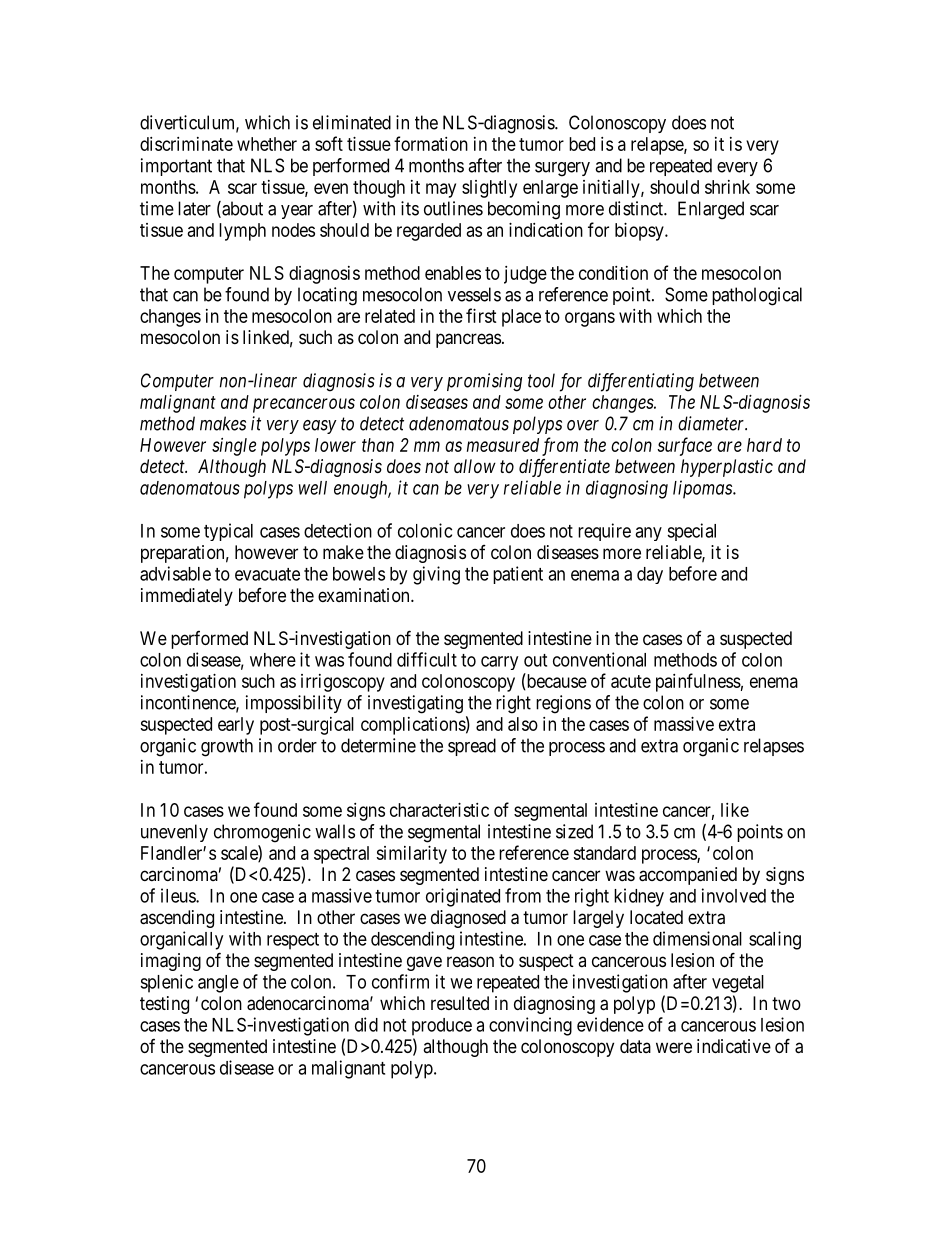  I want to click on resulted, so click(460, 1003).
